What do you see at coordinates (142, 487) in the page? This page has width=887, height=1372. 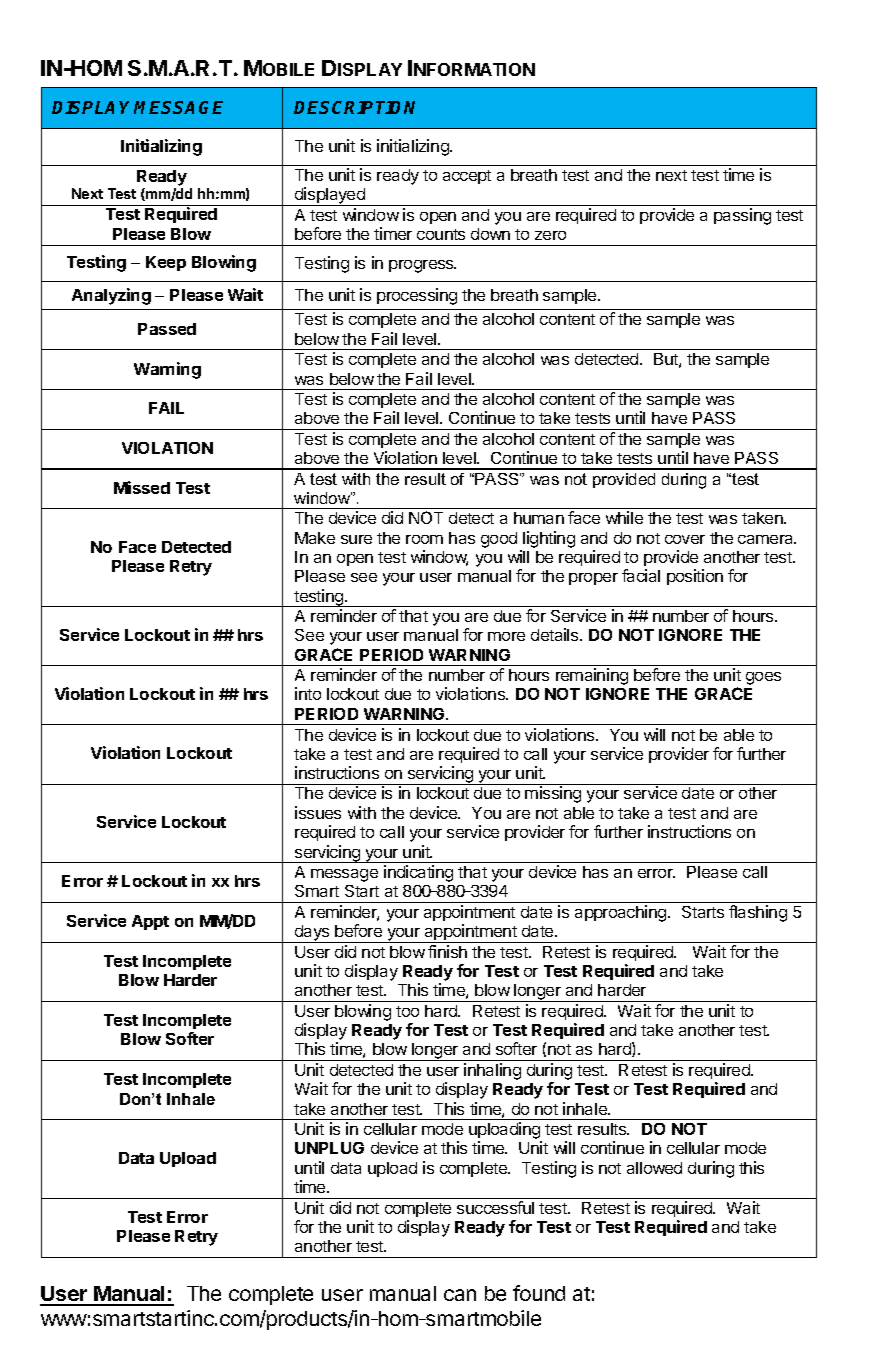 I see `Missed` at bounding box center [142, 487].
